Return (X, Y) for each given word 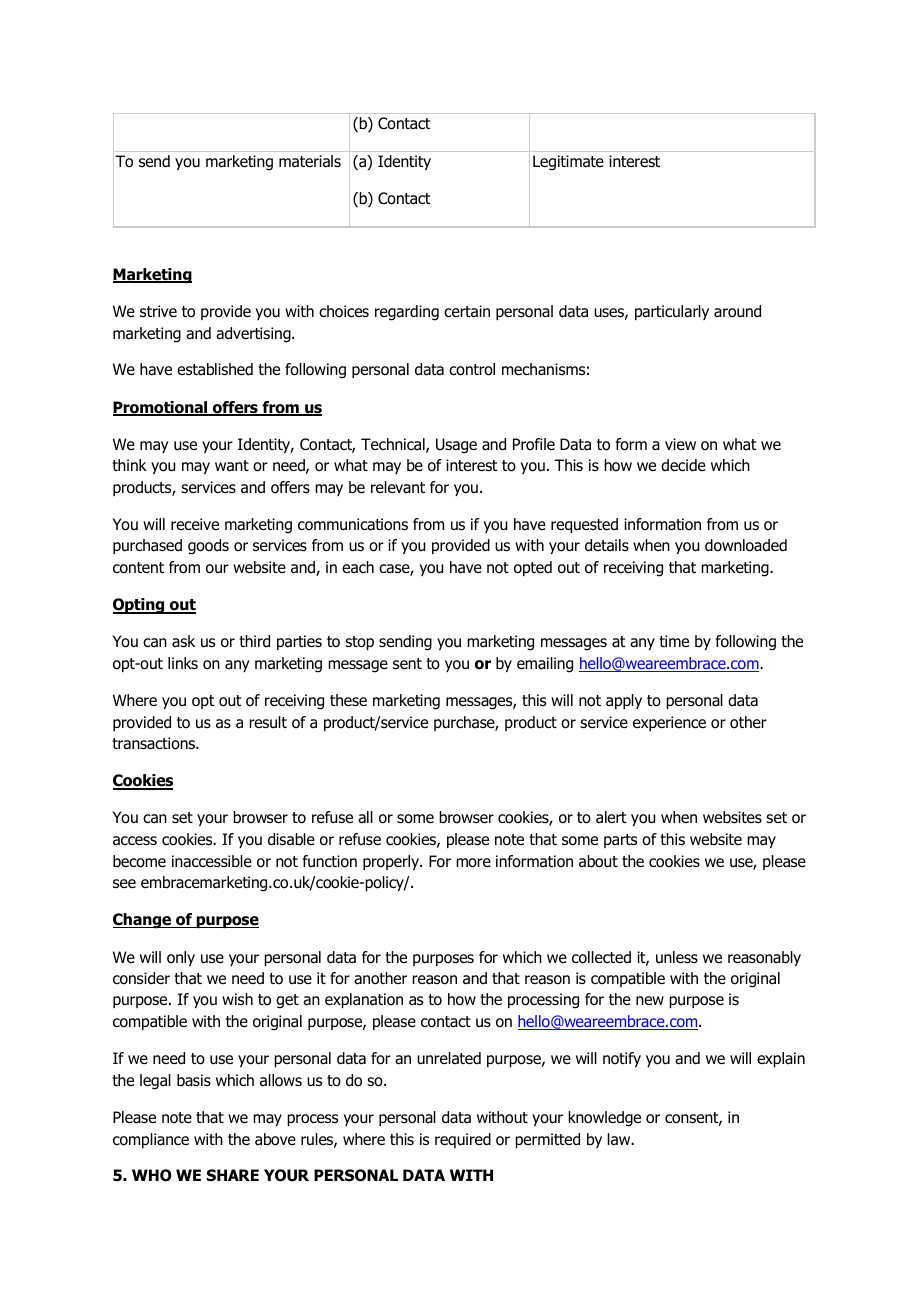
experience (669, 723)
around (737, 311)
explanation (364, 1000)
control (472, 369)
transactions (155, 743)
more (473, 863)
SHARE (233, 1175)
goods (208, 547)
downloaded (746, 545)
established (215, 369)
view (680, 444)
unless (677, 957)
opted (533, 568)
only (181, 958)
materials (310, 161)
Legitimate (568, 163)
